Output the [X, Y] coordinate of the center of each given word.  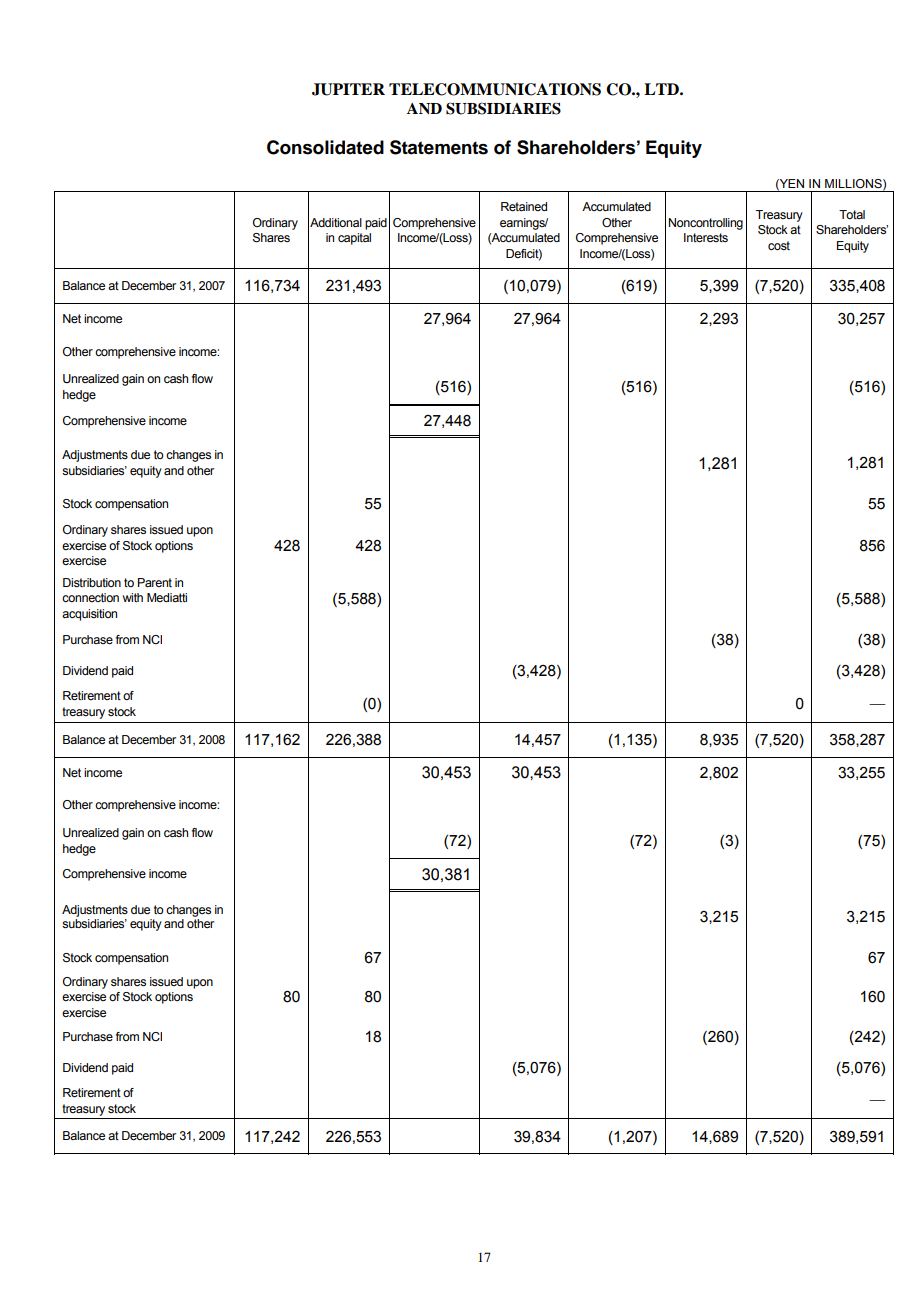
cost [779, 245]
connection [90, 597]
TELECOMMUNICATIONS [495, 89]
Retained [524, 206]
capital [354, 239]
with [133, 597]
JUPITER [348, 89]
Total [852, 214]
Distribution [92, 582]
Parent [155, 582]
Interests [706, 237]
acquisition [89, 615]
